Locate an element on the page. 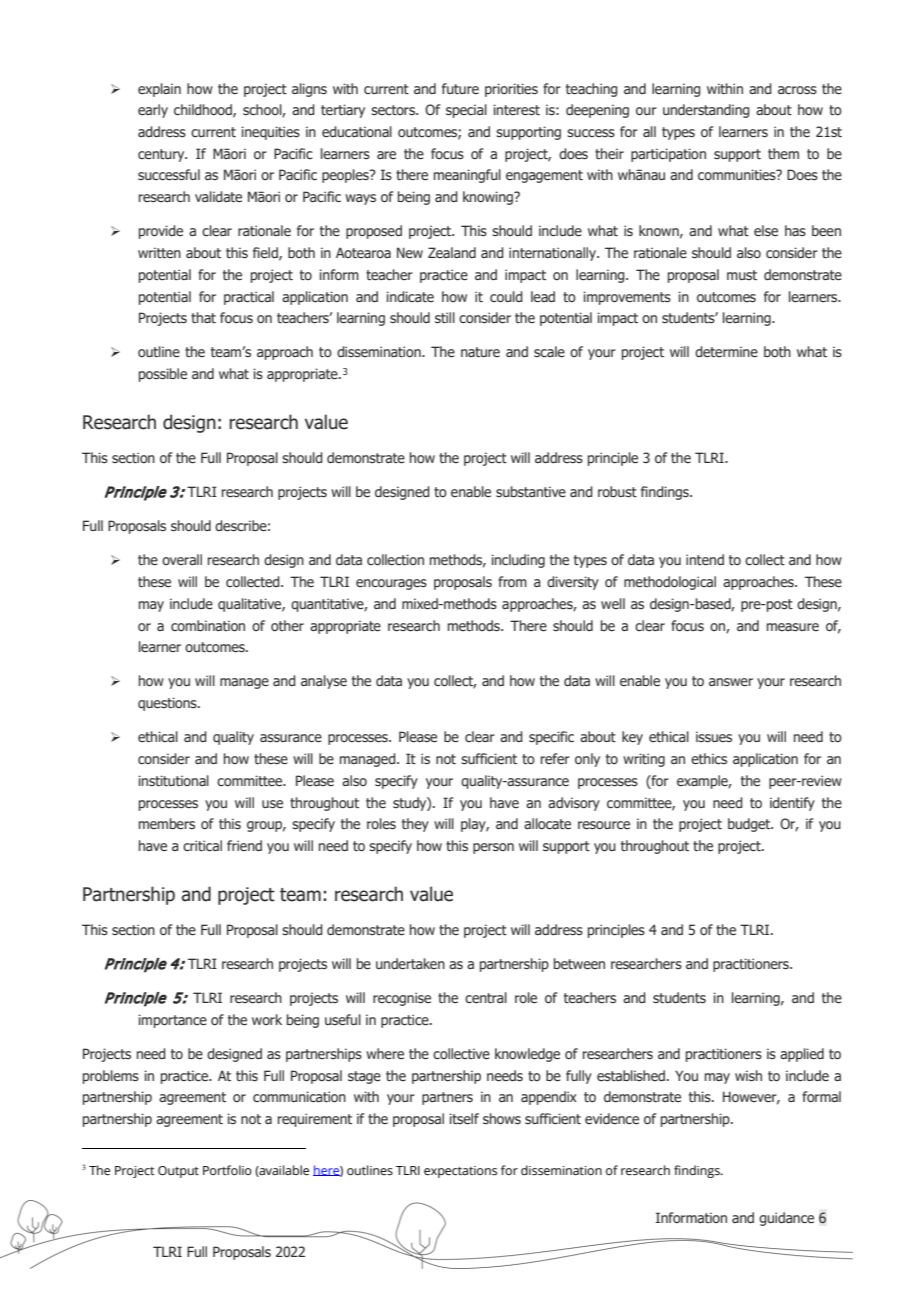 The height and width of the document is (1307, 924). from is located at coordinates (512, 581).
